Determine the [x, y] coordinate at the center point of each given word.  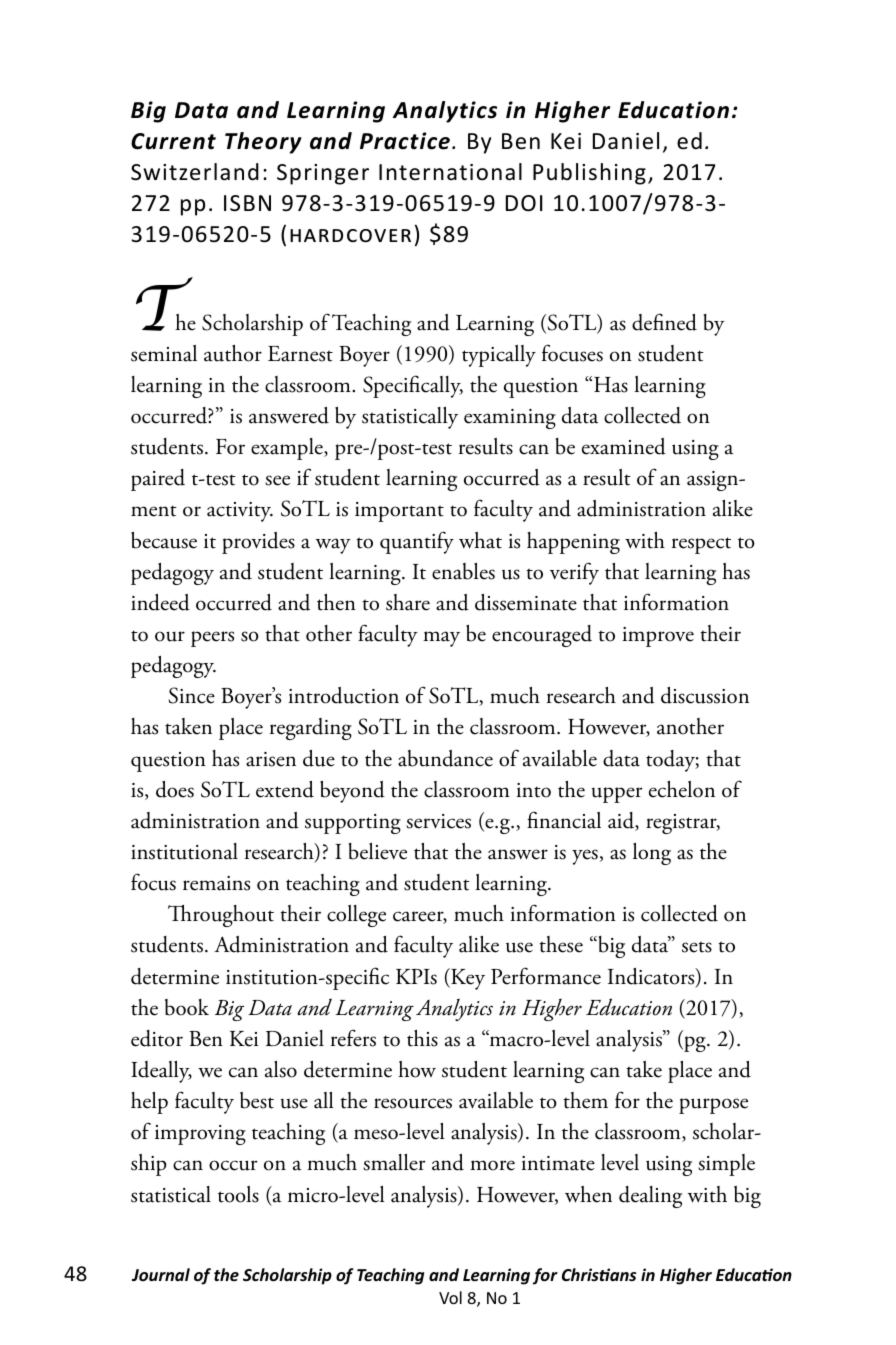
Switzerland [195, 172]
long [652, 854]
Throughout [221, 916]
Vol [450, 1297]
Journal [161, 1274]
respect [701, 545]
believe [377, 851]
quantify [417, 542]
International [450, 172]
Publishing [589, 174]
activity [240, 512]
